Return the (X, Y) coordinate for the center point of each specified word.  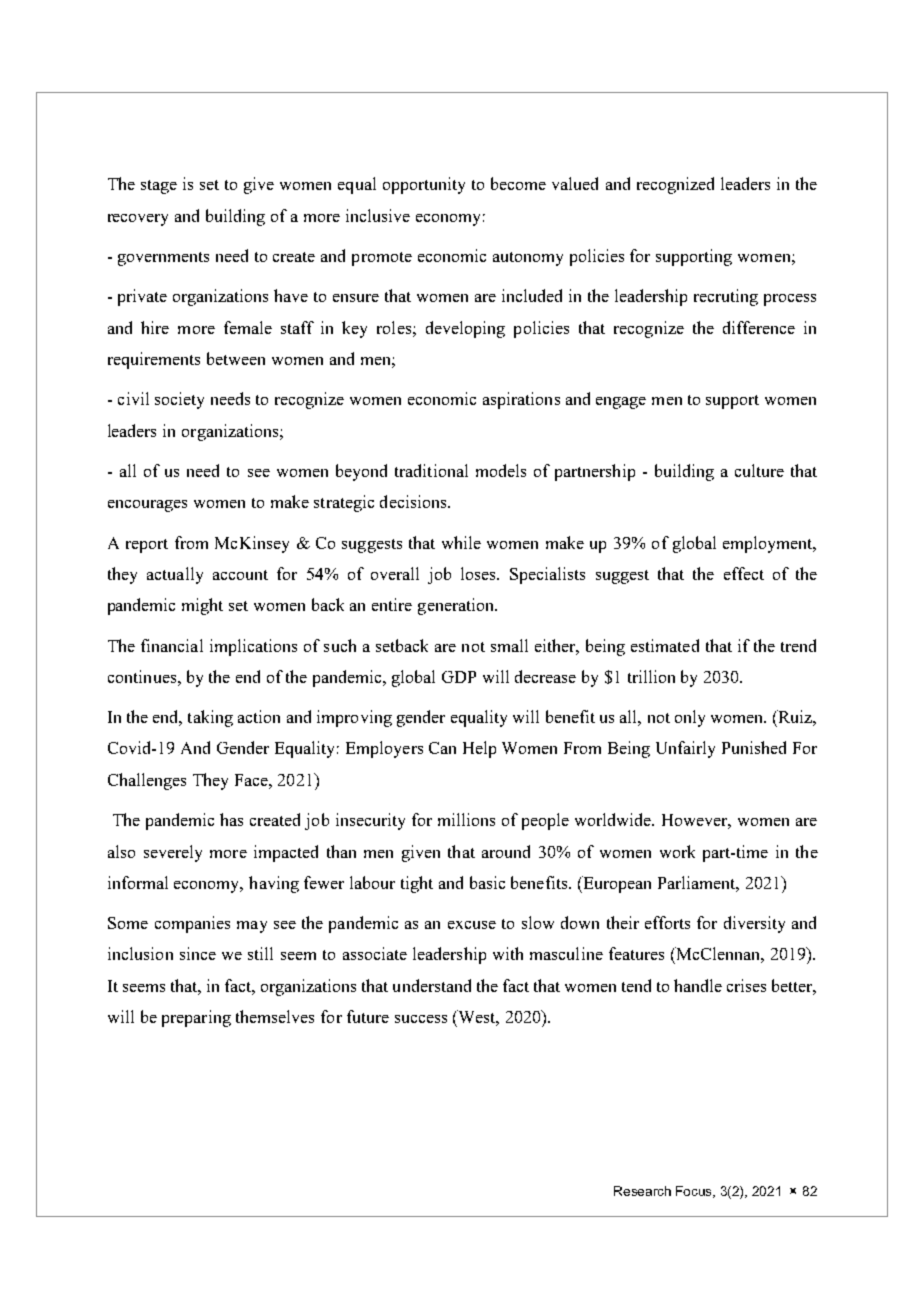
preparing (196, 1018)
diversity (754, 924)
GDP (459, 677)
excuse (472, 925)
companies (192, 924)
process (790, 300)
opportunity (424, 185)
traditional (431, 470)
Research (642, 1191)
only (690, 718)
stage (159, 187)
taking (210, 718)
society (179, 400)
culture (759, 470)
